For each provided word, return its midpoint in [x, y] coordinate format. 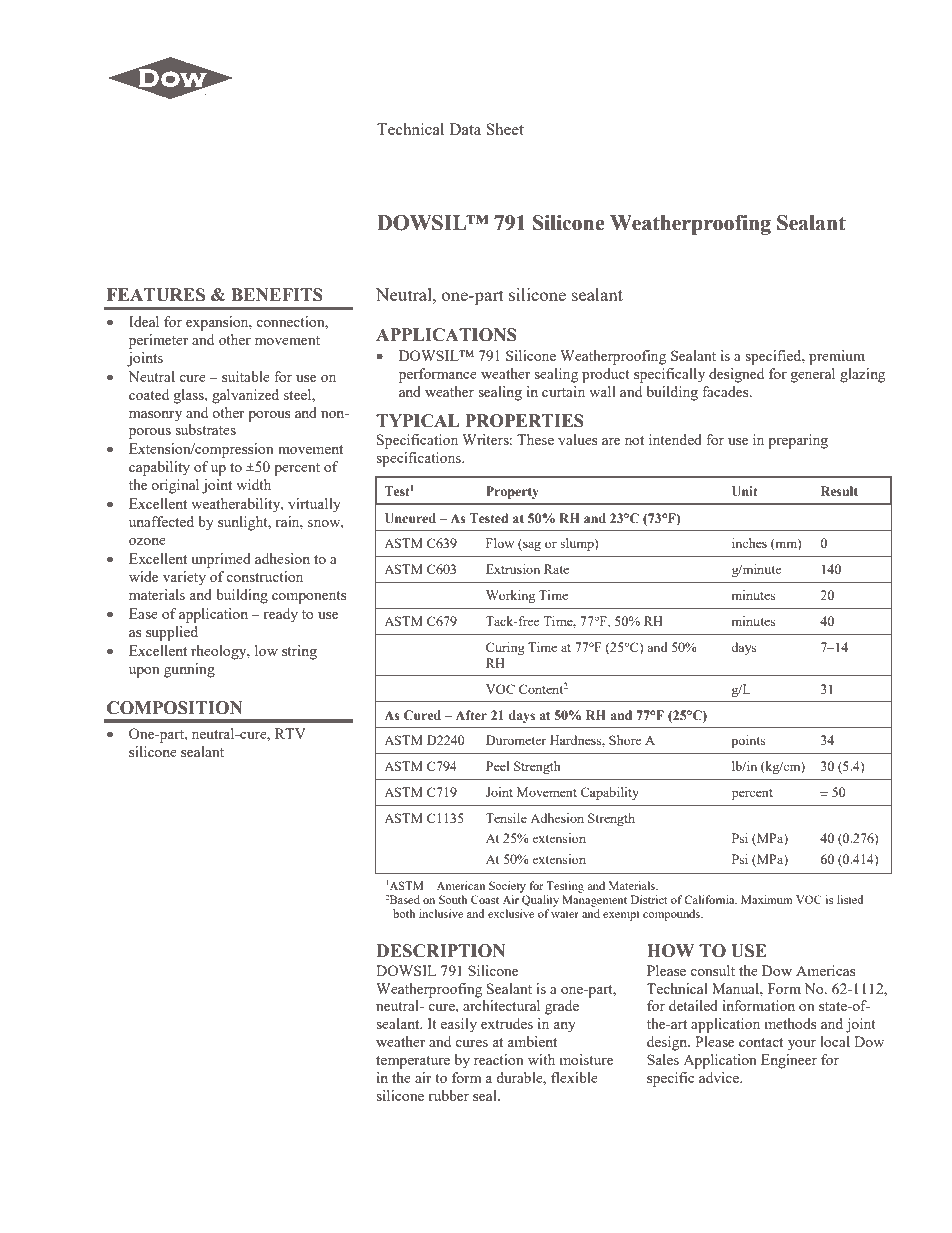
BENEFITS [277, 295]
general [813, 375]
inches [749, 543]
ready [280, 615]
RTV [290, 733]
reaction [499, 1059]
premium [837, 357]
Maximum [767, 899]
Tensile [506, 818]
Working [510, 596]
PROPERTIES [524, 421]
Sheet [505, 129]
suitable [246, 376]
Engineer [789, 1061]
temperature [413, 1062]
